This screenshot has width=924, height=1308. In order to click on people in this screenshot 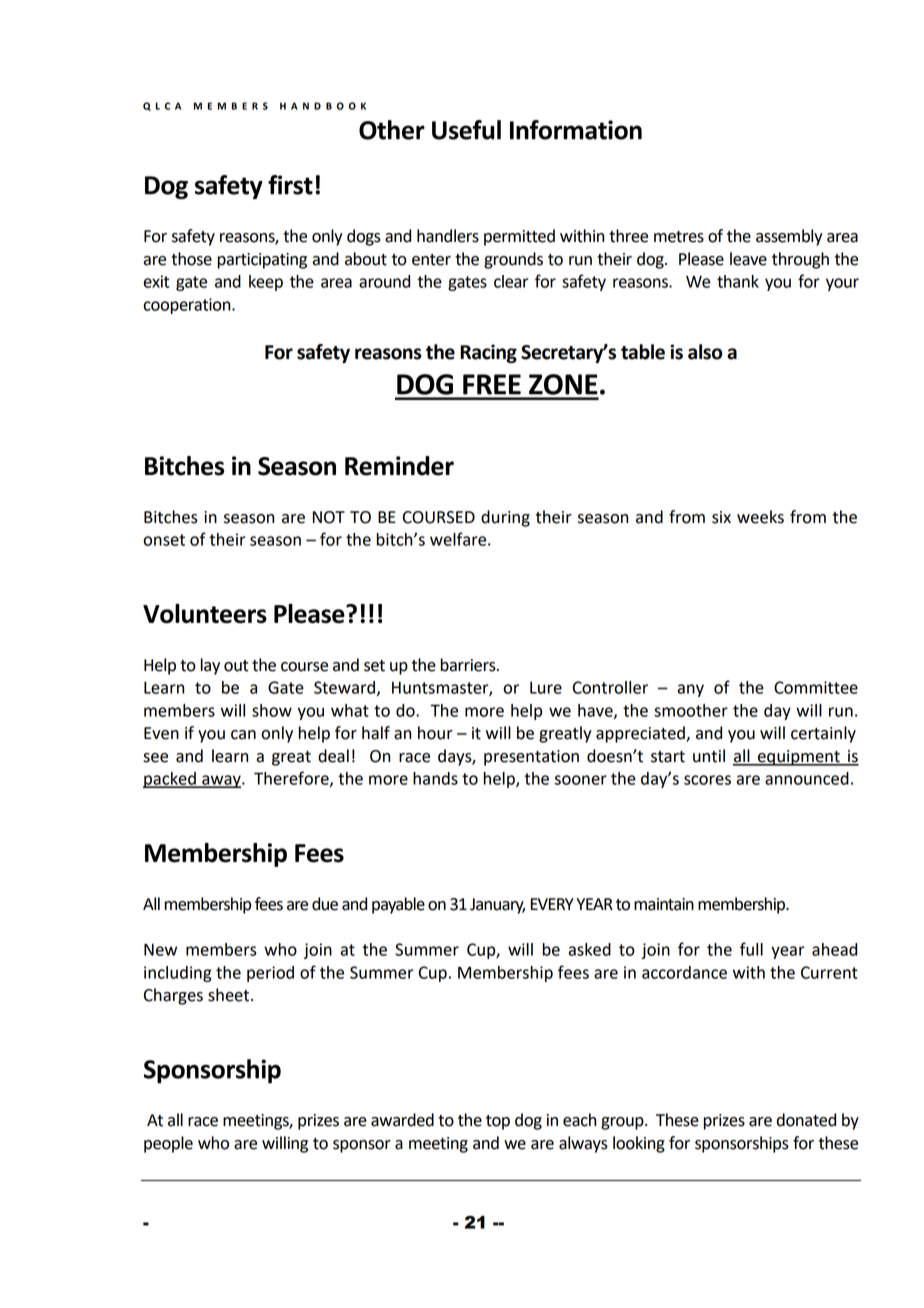, I will do `click(168, 1144)`.
